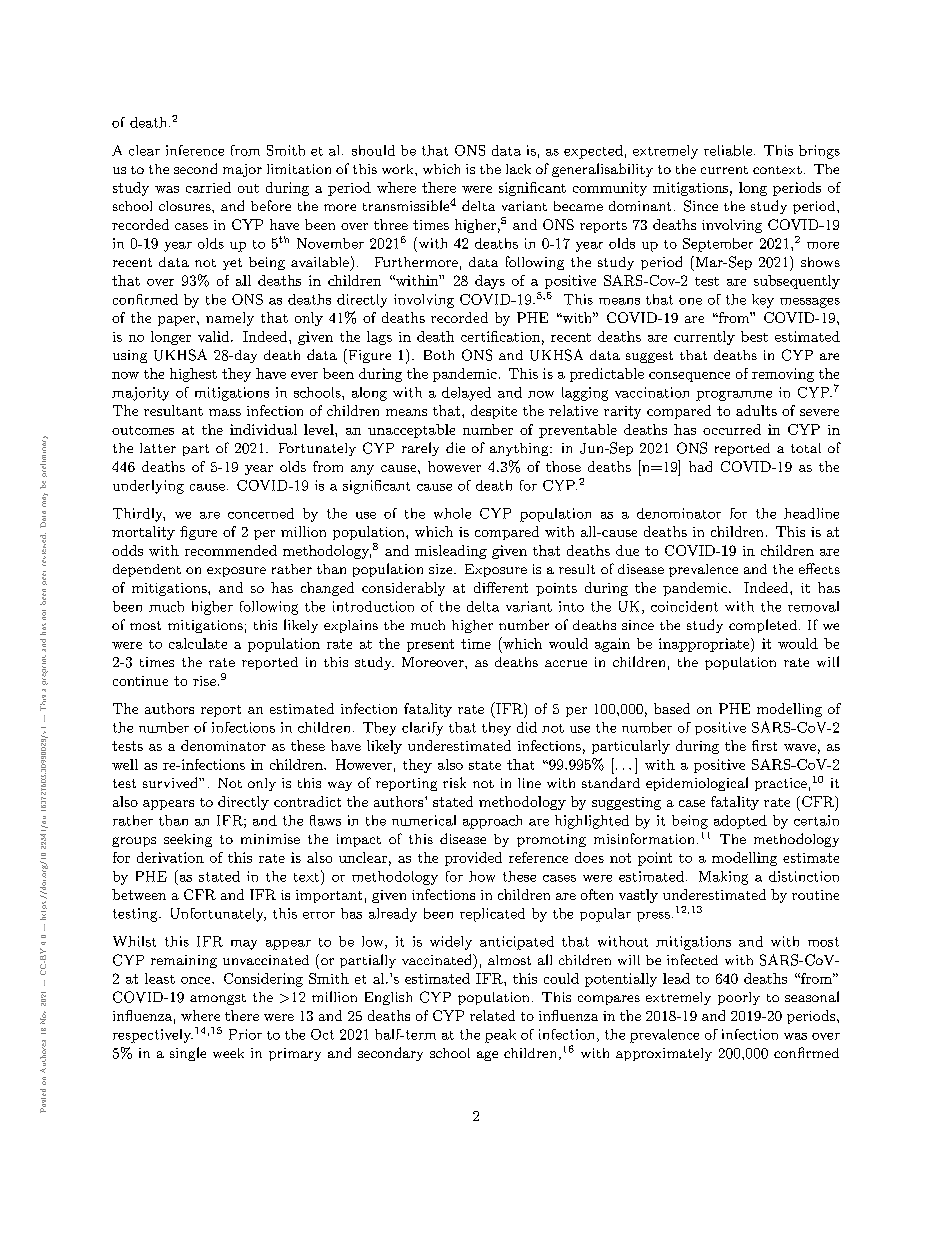 The image size is (952, 1233). I want to click on programme, so click(734, 396).
